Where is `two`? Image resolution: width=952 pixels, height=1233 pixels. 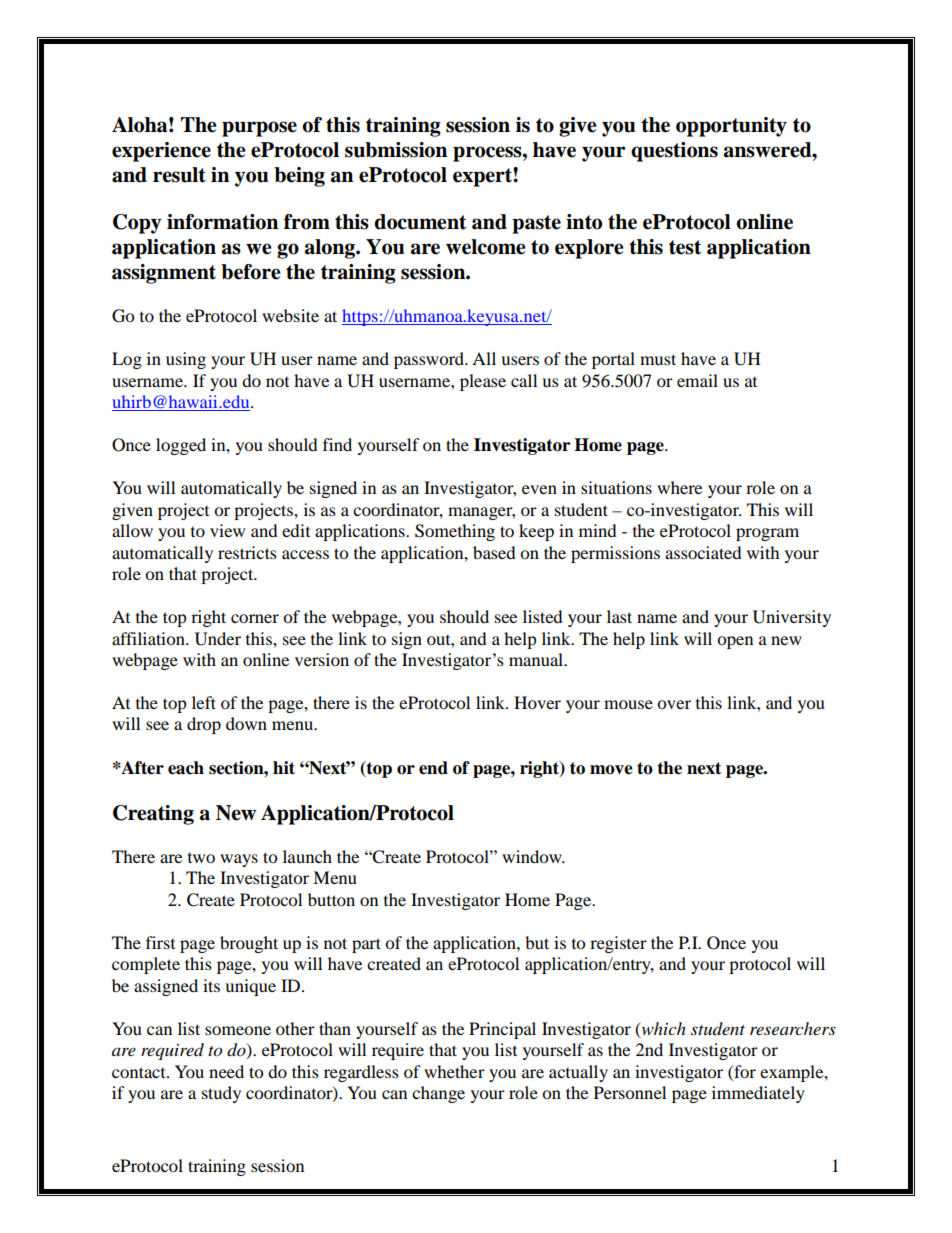
two is located at coordinates (201, 858).
